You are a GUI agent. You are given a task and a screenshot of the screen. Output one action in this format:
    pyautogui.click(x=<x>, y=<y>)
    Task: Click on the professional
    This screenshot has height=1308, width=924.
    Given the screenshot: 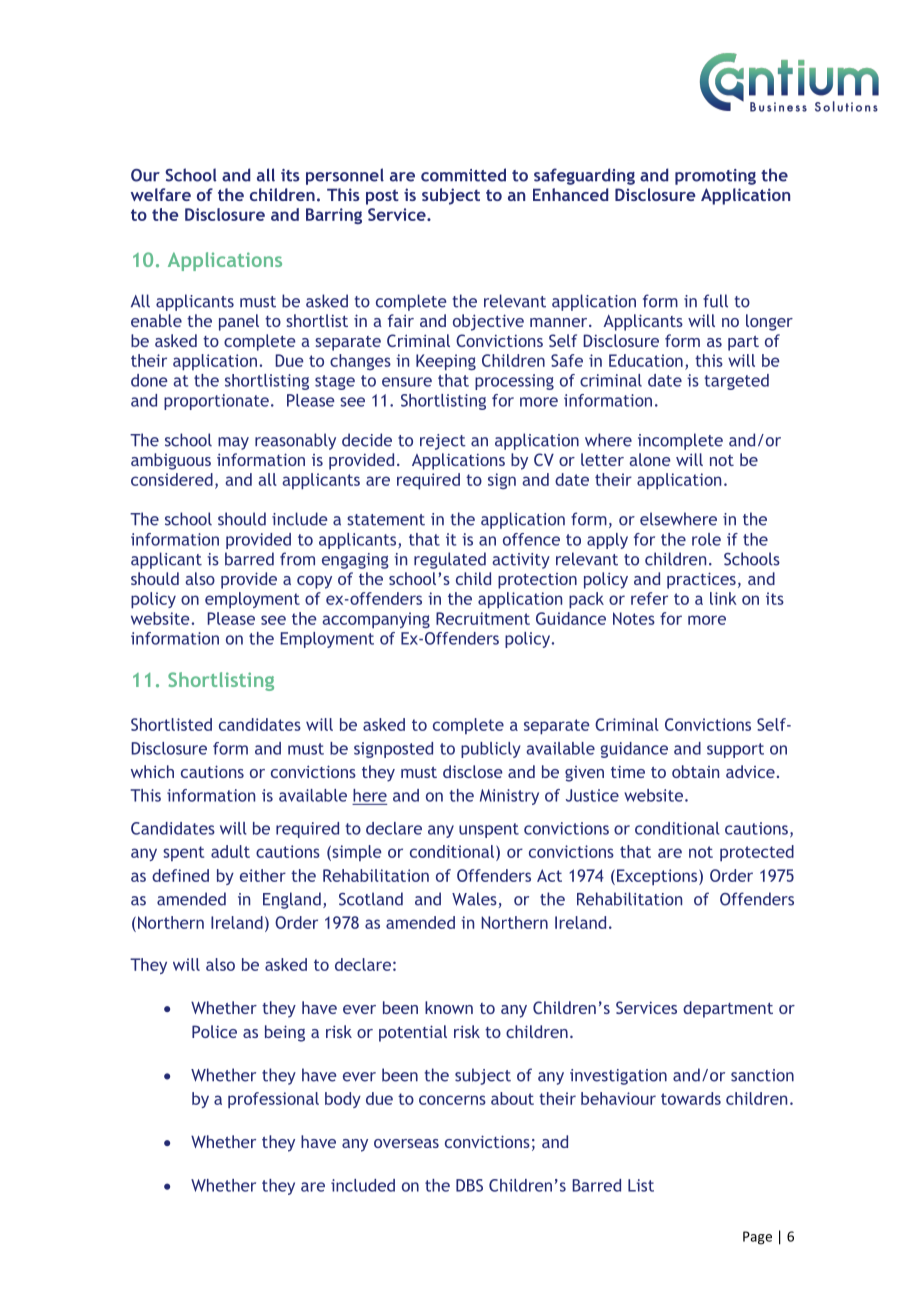 What is the action you would take?
    pyautogui.click(x=273, y=1100)
